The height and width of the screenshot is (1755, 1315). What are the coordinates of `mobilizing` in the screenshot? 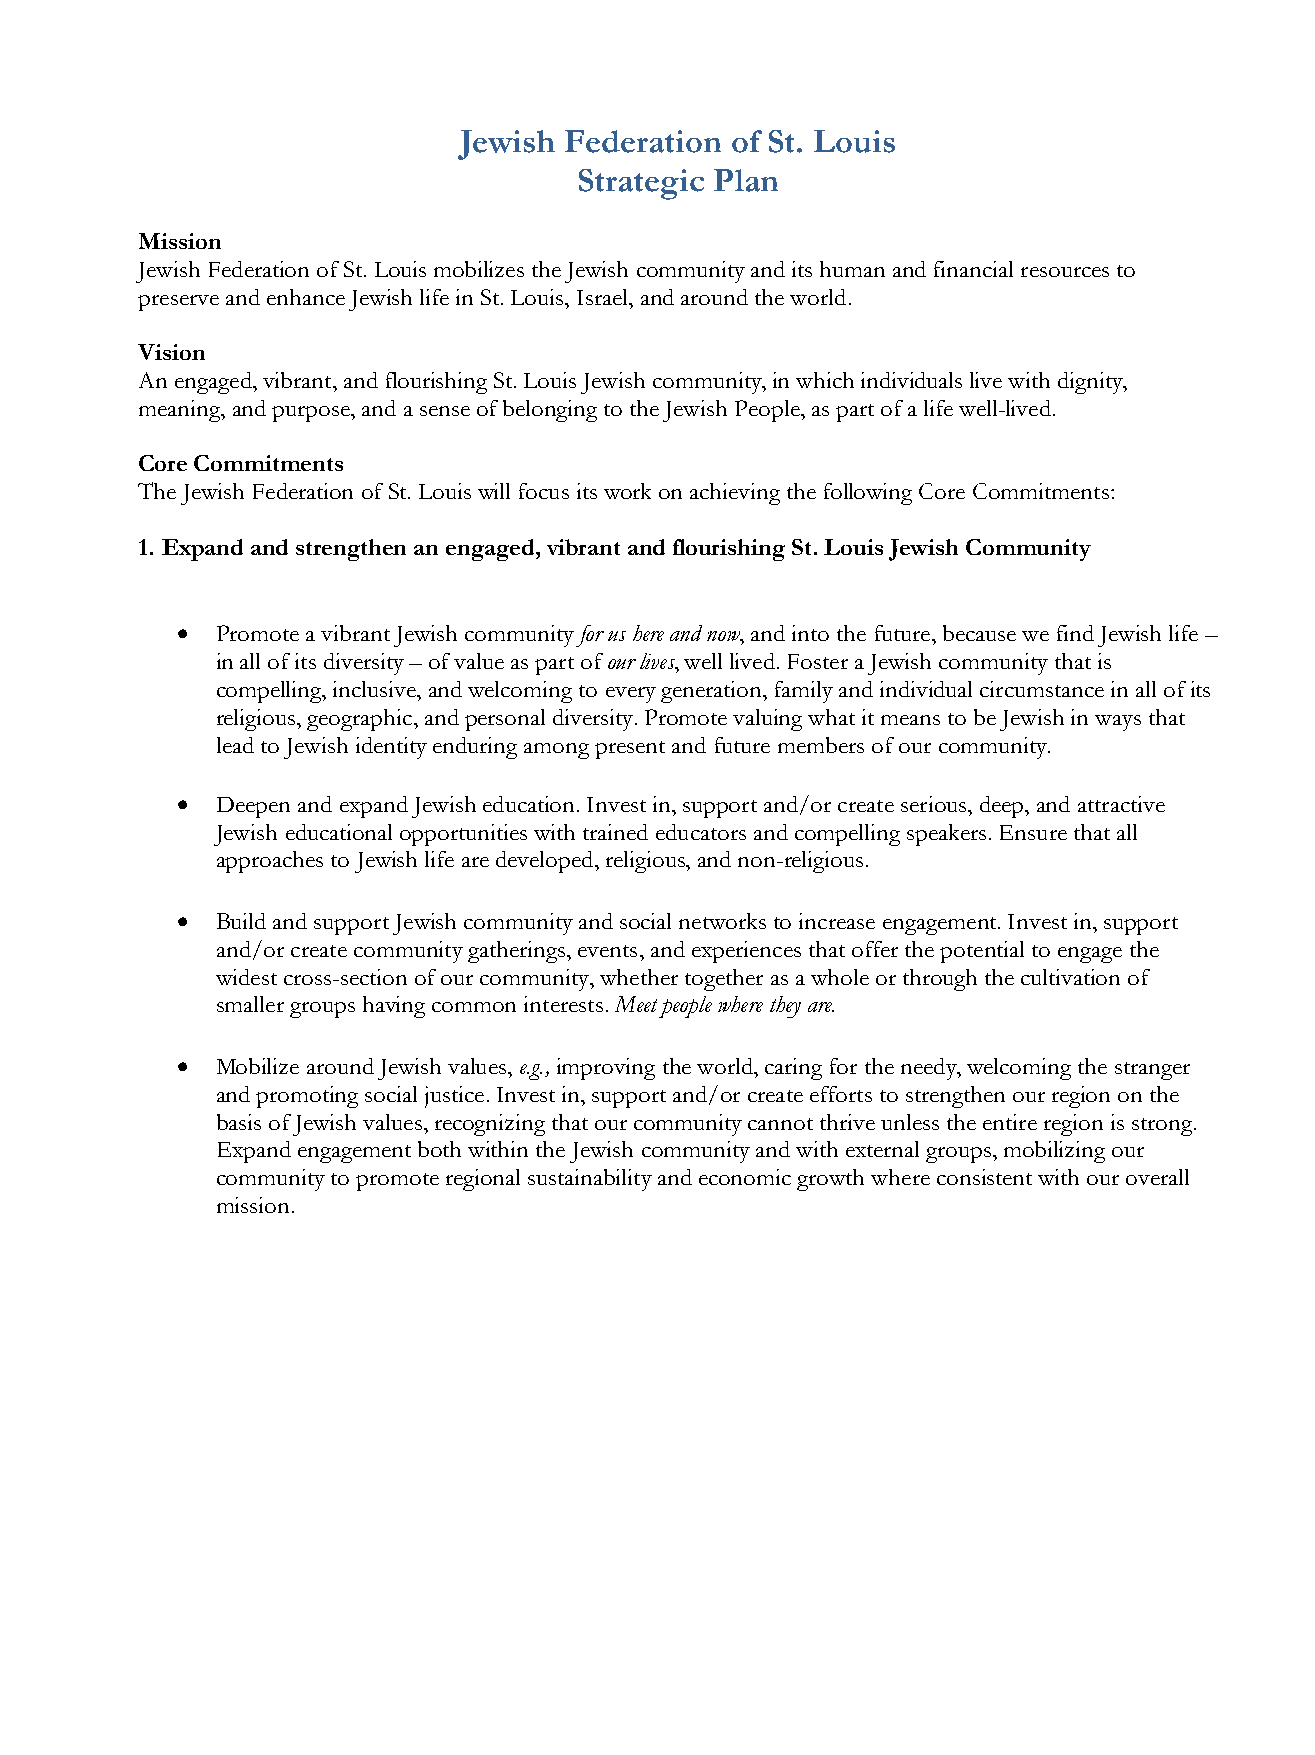 It's located at (1054, 1152).
